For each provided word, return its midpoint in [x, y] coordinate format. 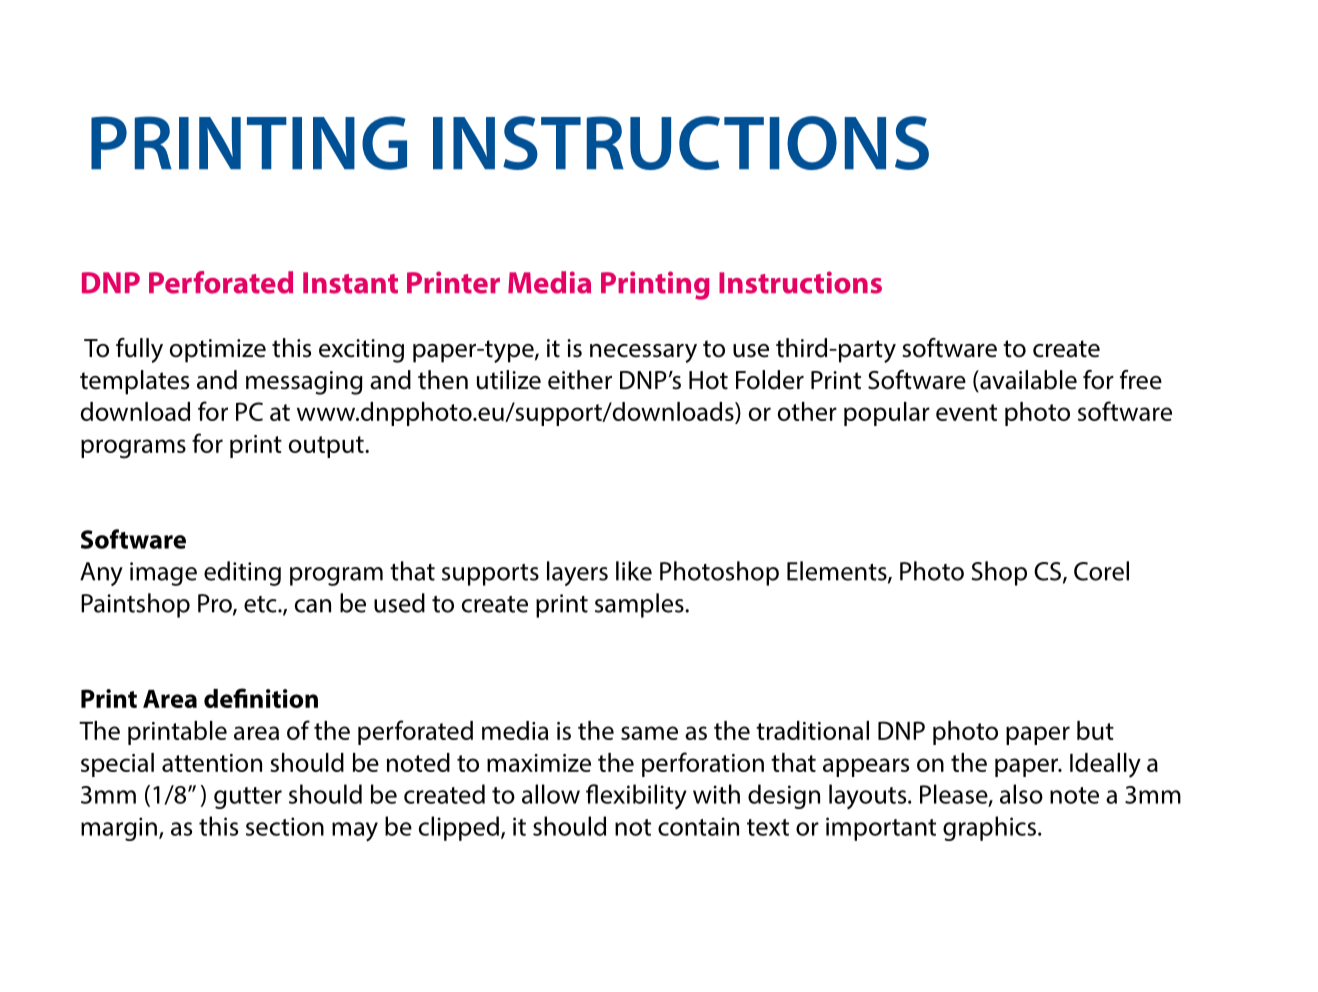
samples [640, 605]
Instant [350, 283]
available [1027, 381]
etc [261, 604]
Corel [1101, 571]
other [807, 411]
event [966, 412]
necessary [643, 353]
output [327, 447]
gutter [248, 798]
